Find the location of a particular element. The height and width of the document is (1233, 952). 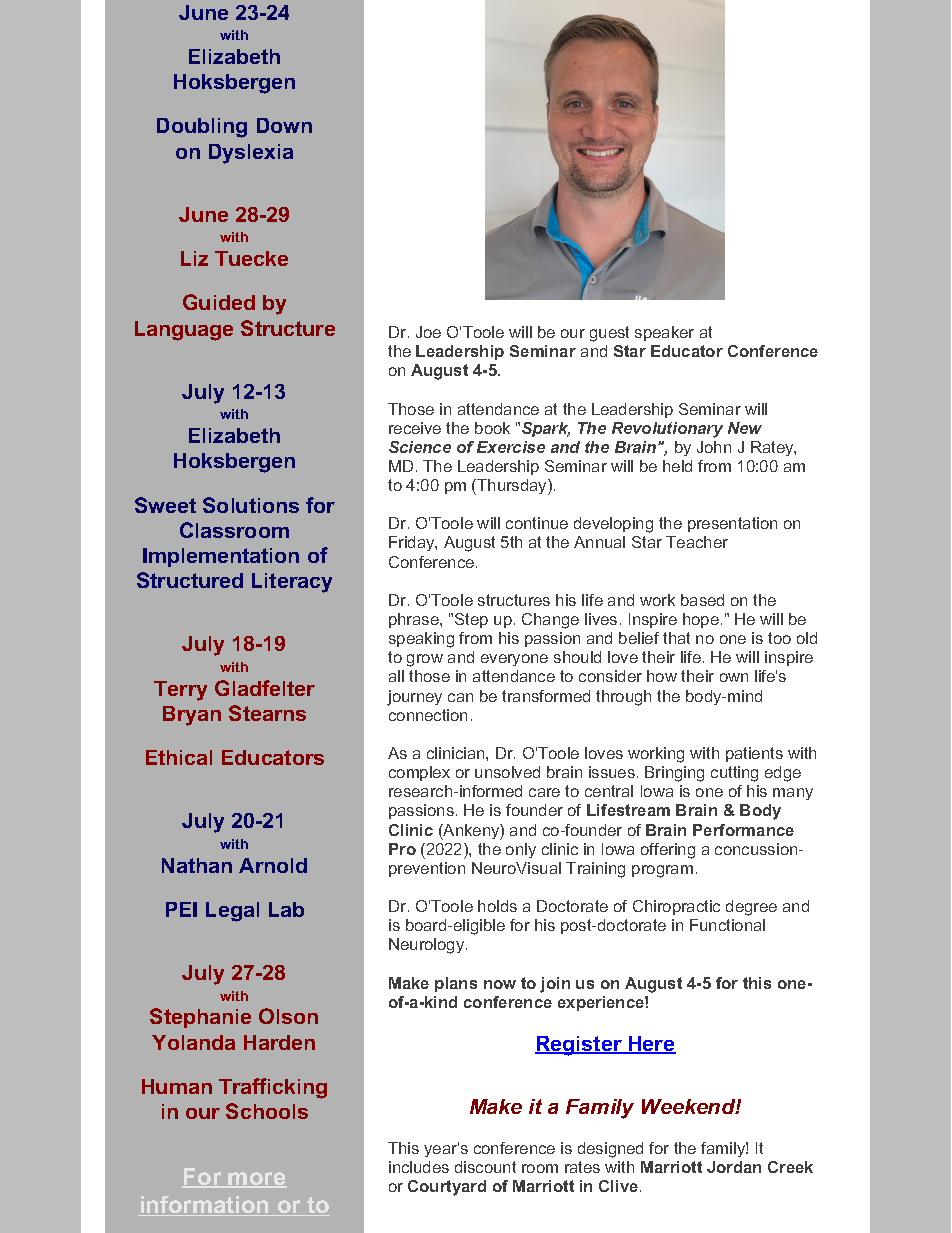

Arnold is located at coordinates (273, 865).
